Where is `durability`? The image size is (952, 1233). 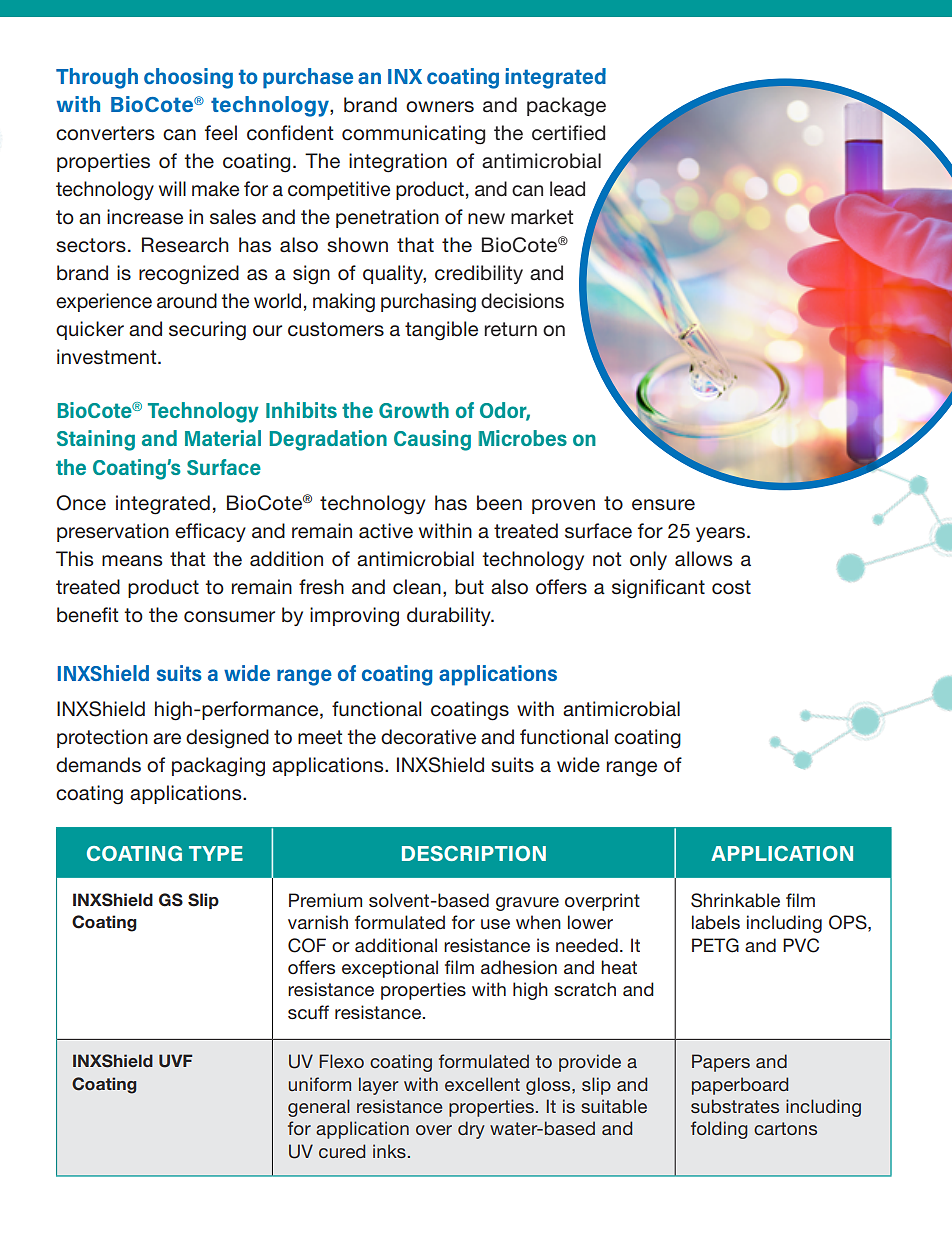
durability is located at coordinates (450, 616).
